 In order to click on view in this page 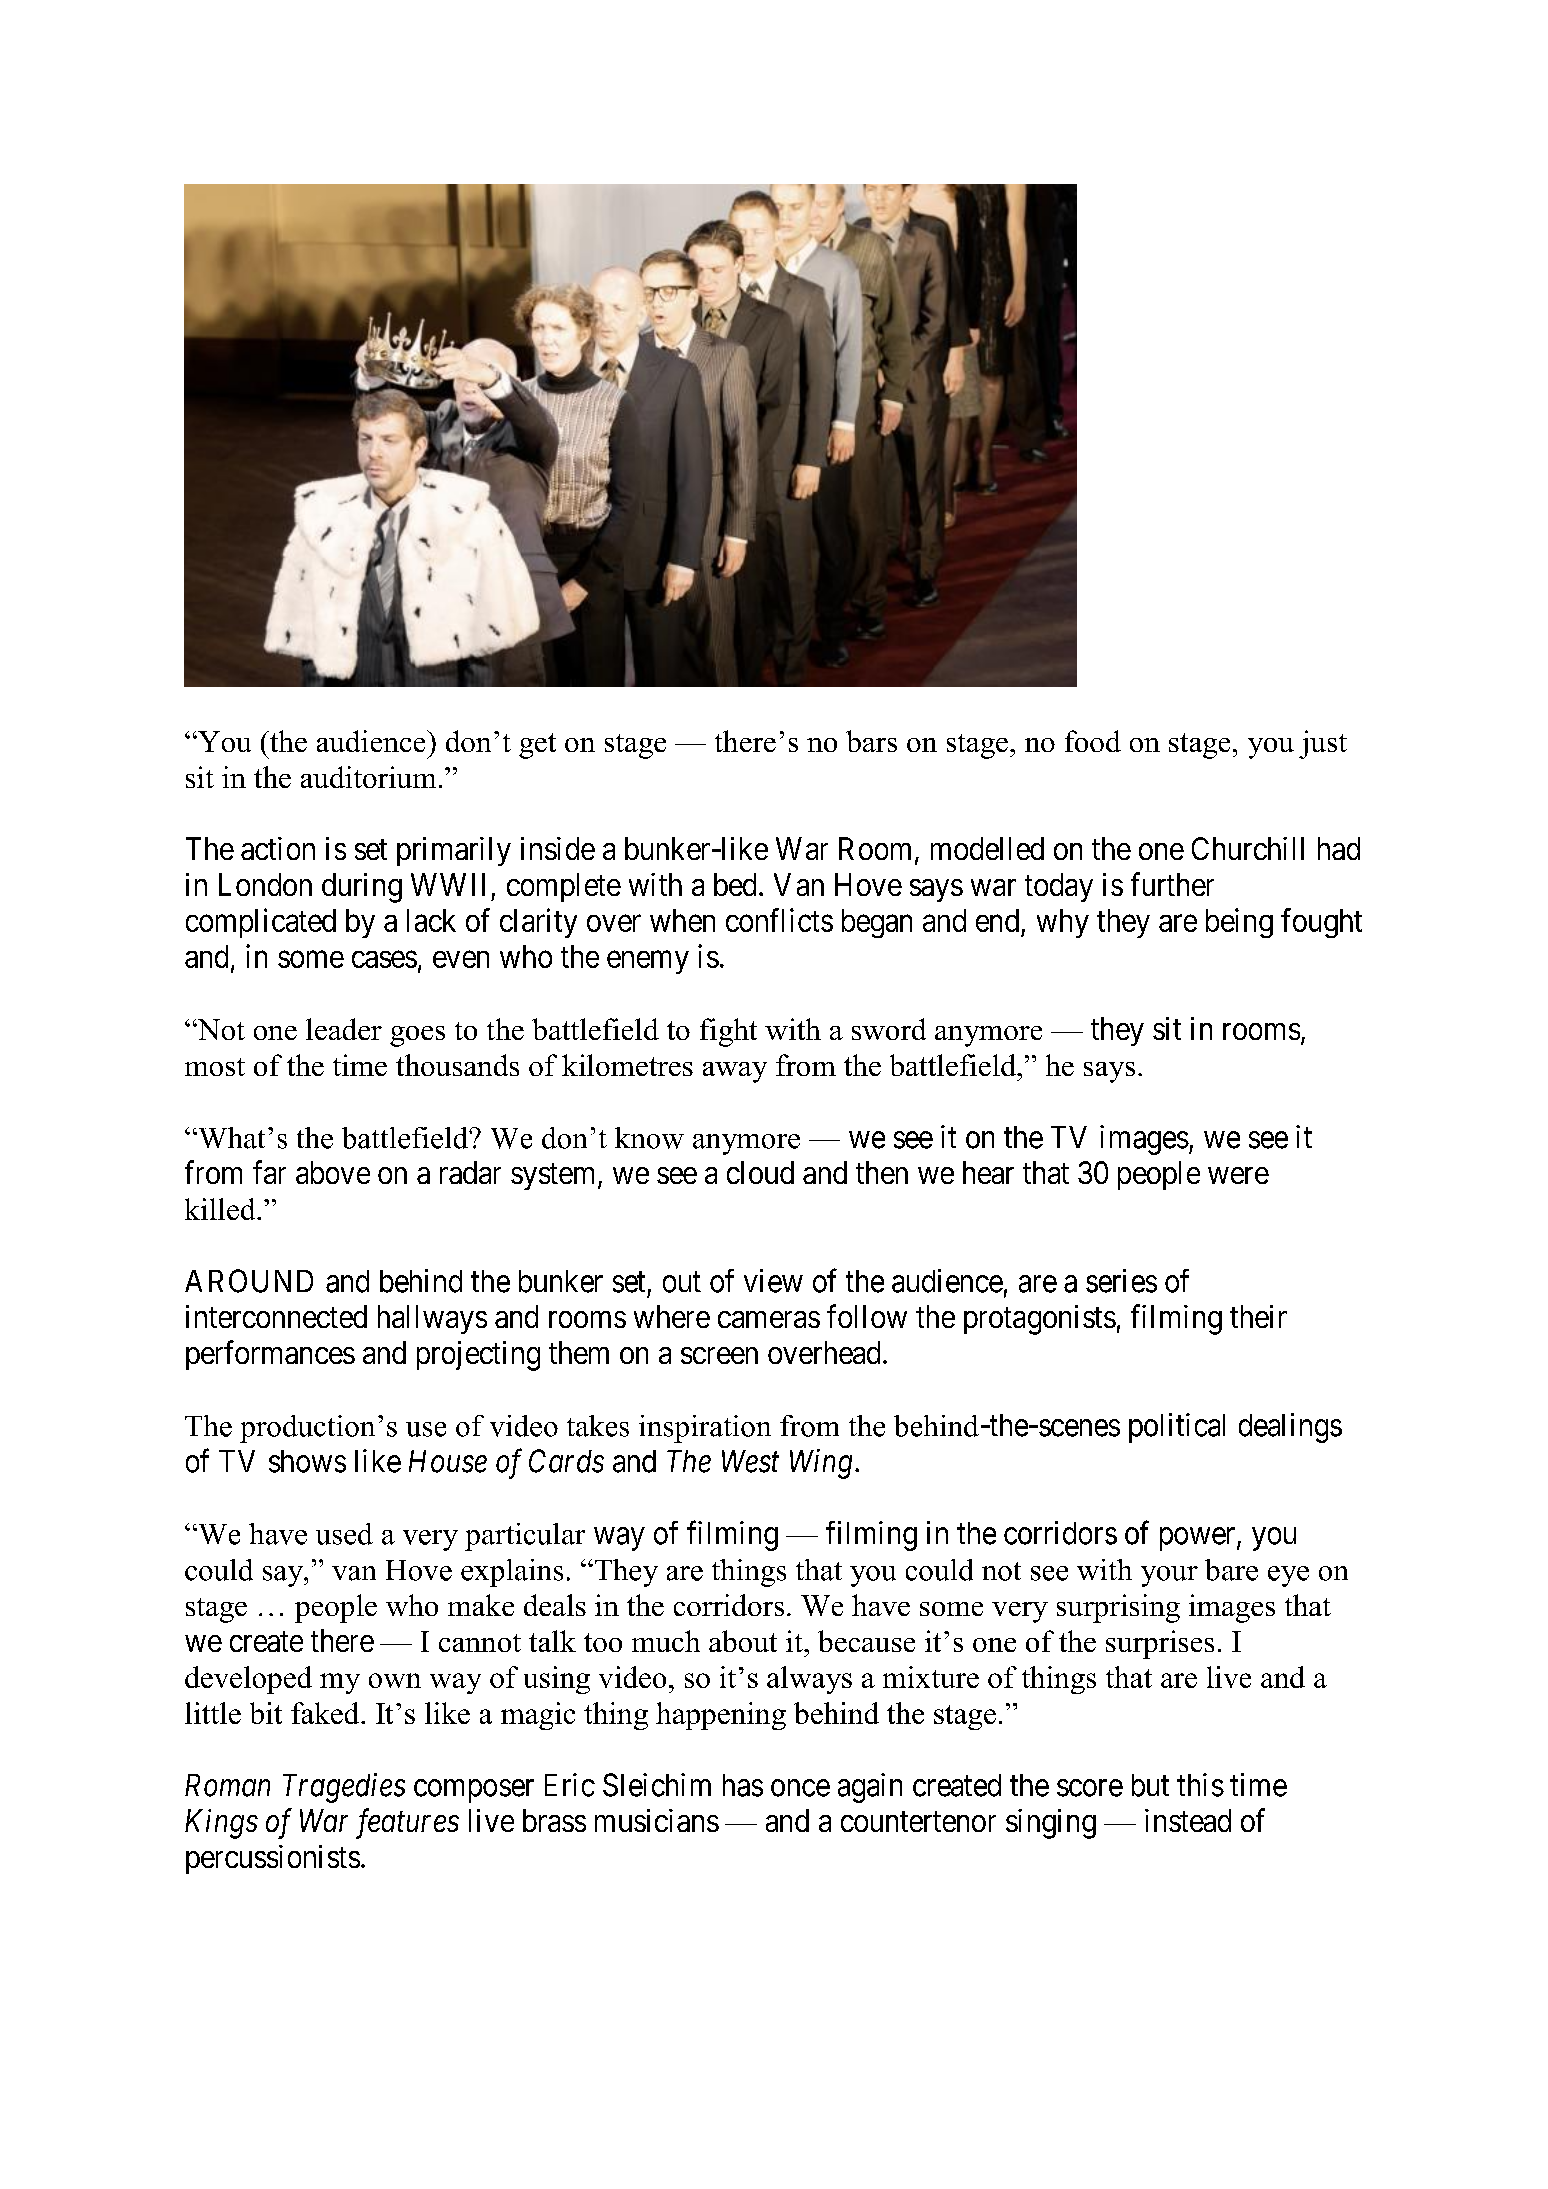, I will do `click(773, 1281)`.
